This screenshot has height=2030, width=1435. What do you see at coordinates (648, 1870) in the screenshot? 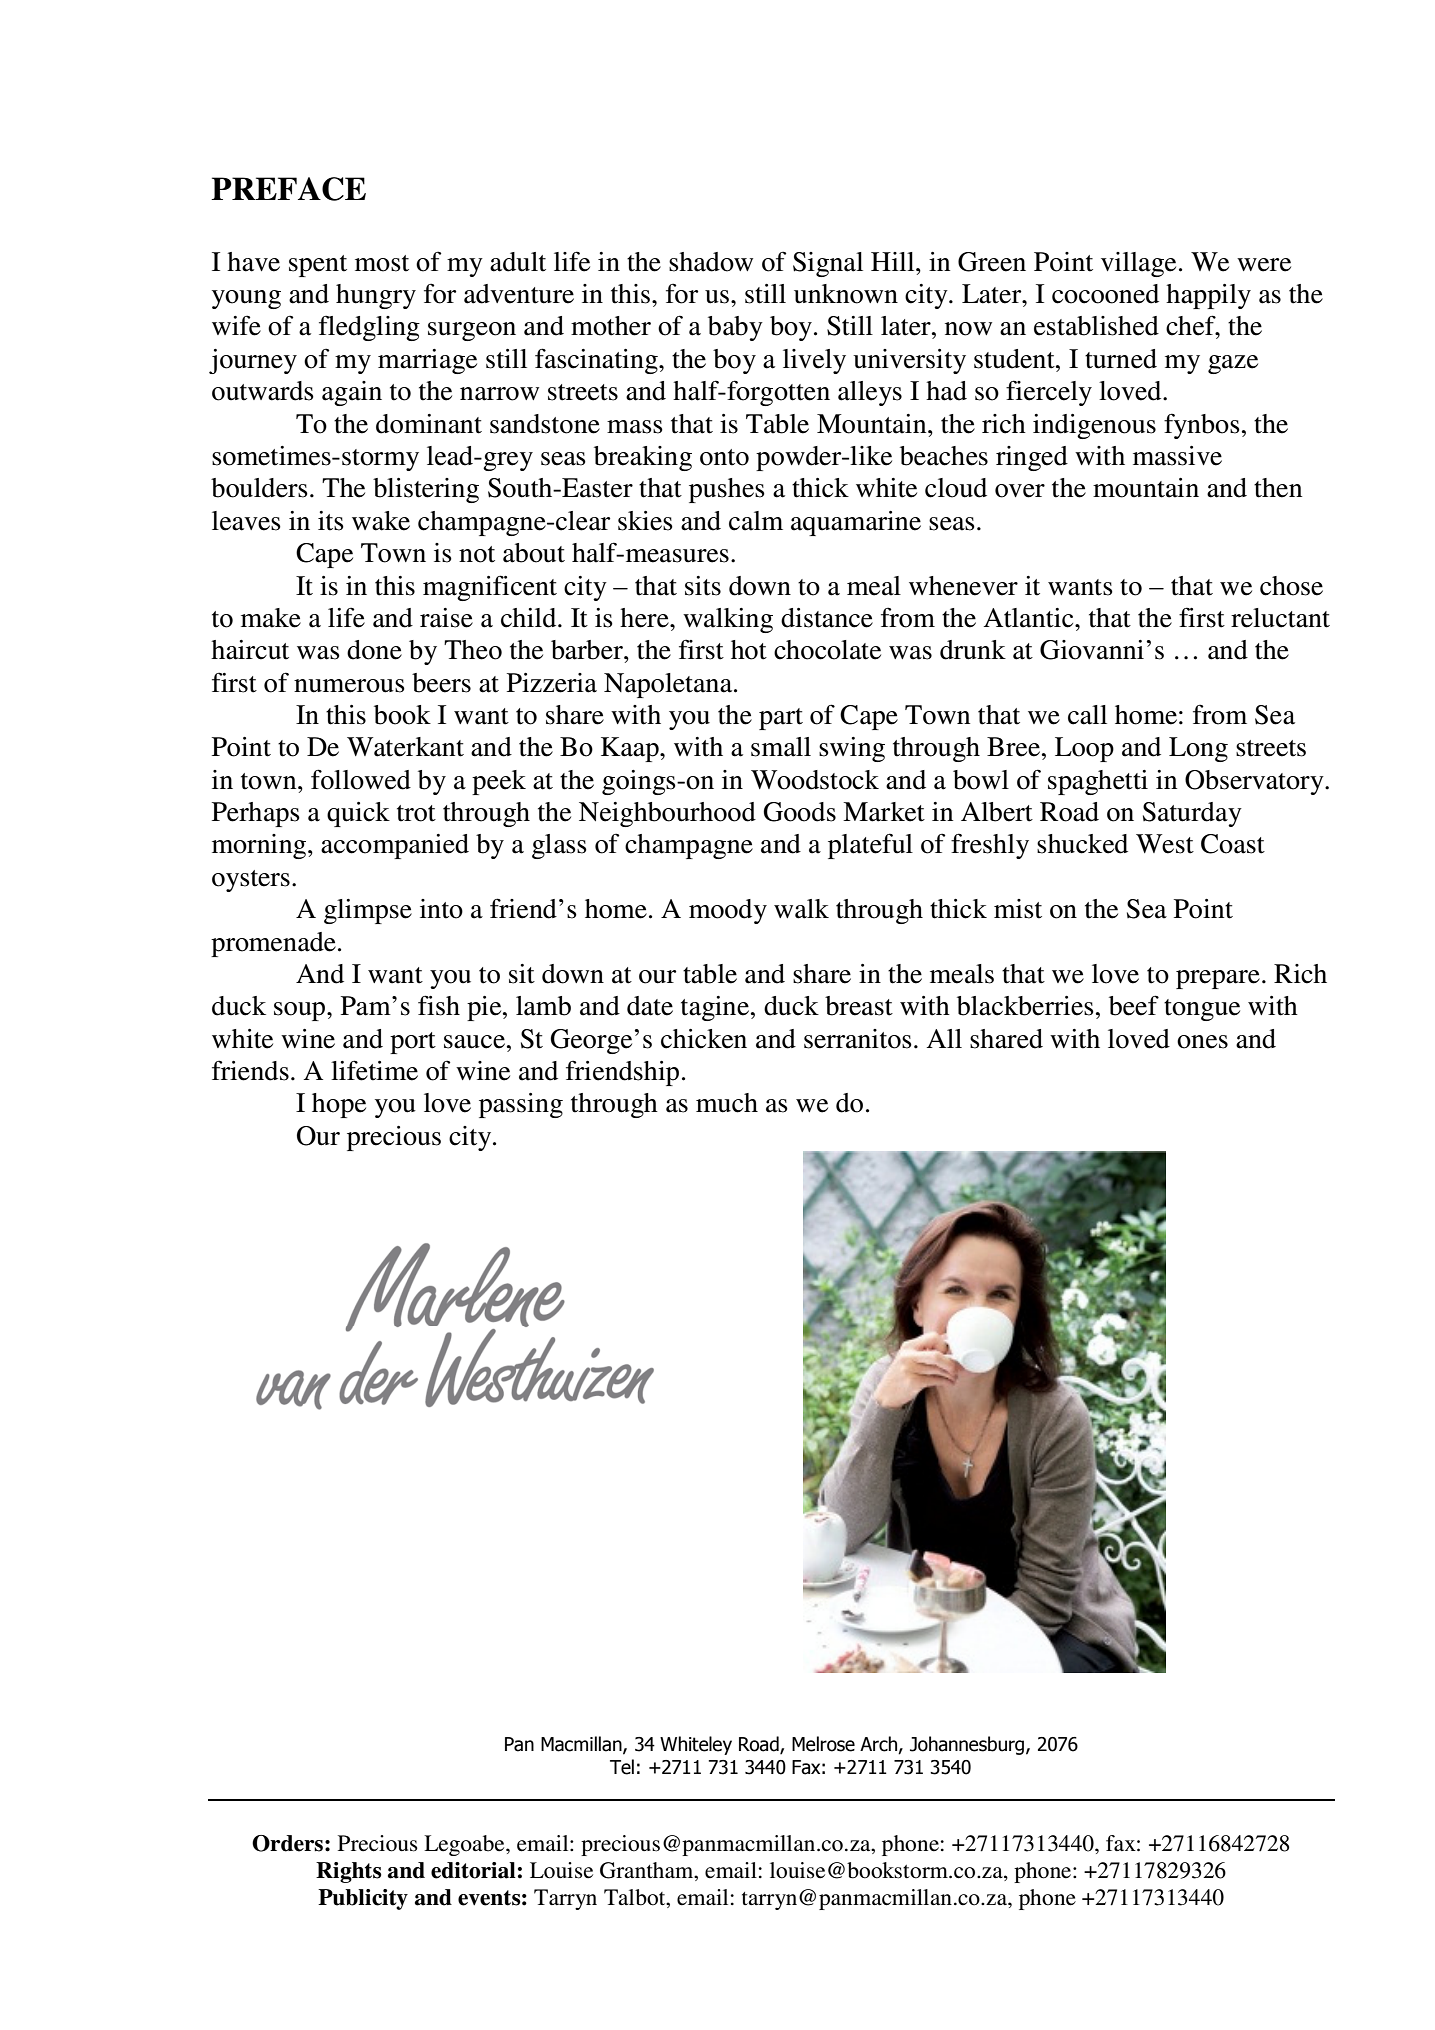
I see `Grantham` at bounding box center [648, 1870].
